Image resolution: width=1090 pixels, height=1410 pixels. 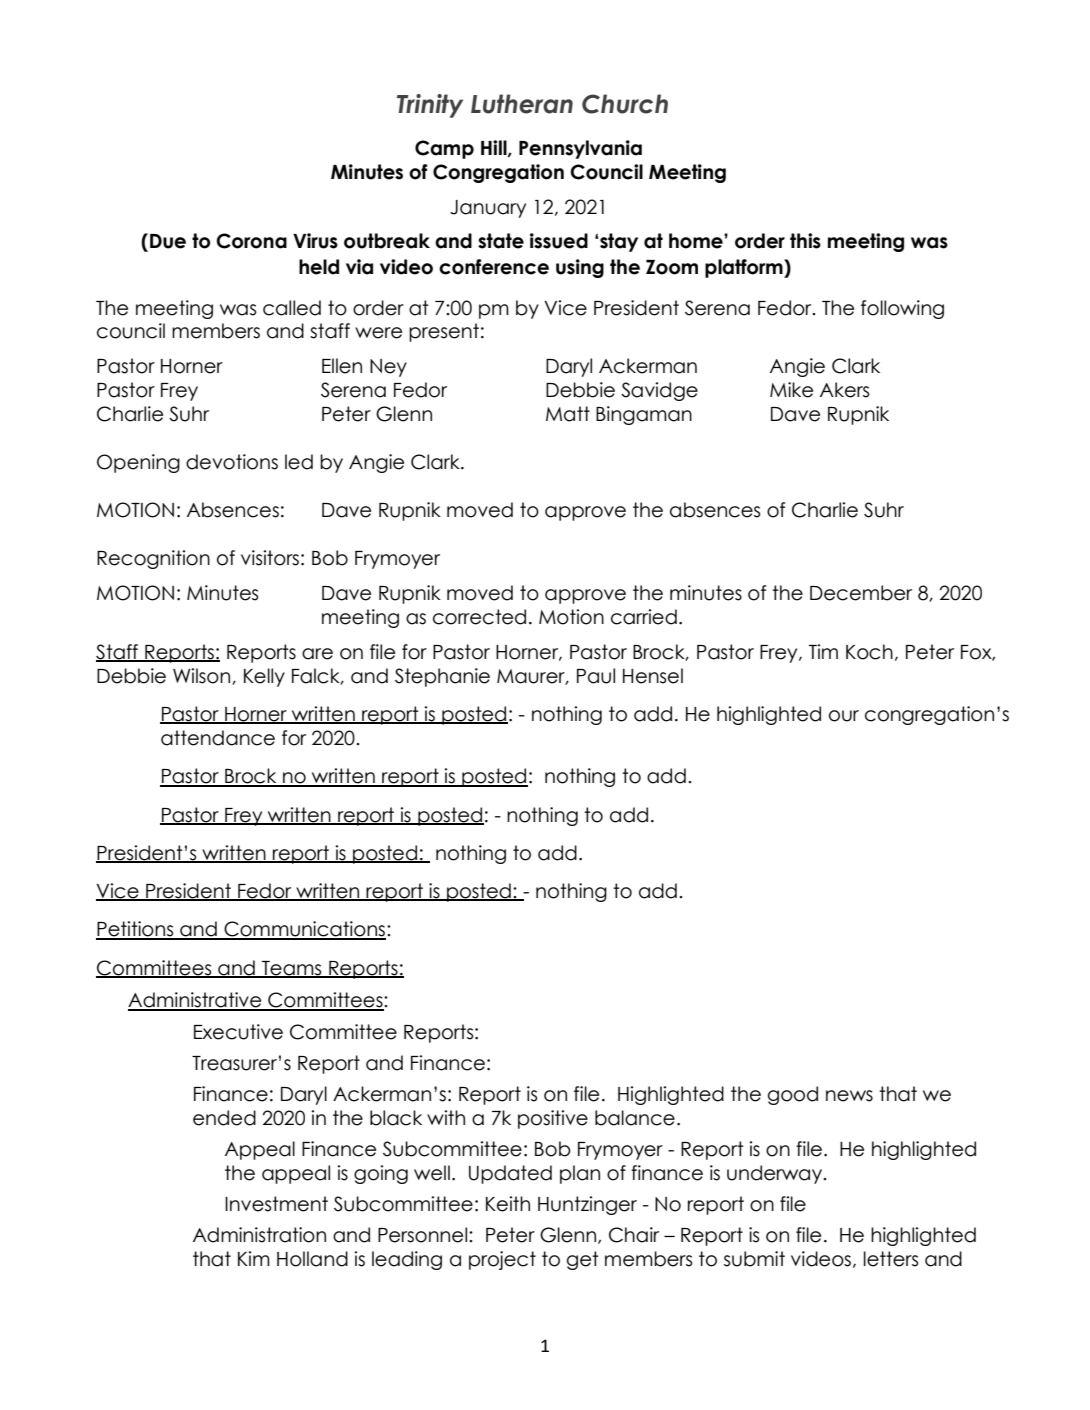 I want to click on Communications, so click(x=305, y=930).
